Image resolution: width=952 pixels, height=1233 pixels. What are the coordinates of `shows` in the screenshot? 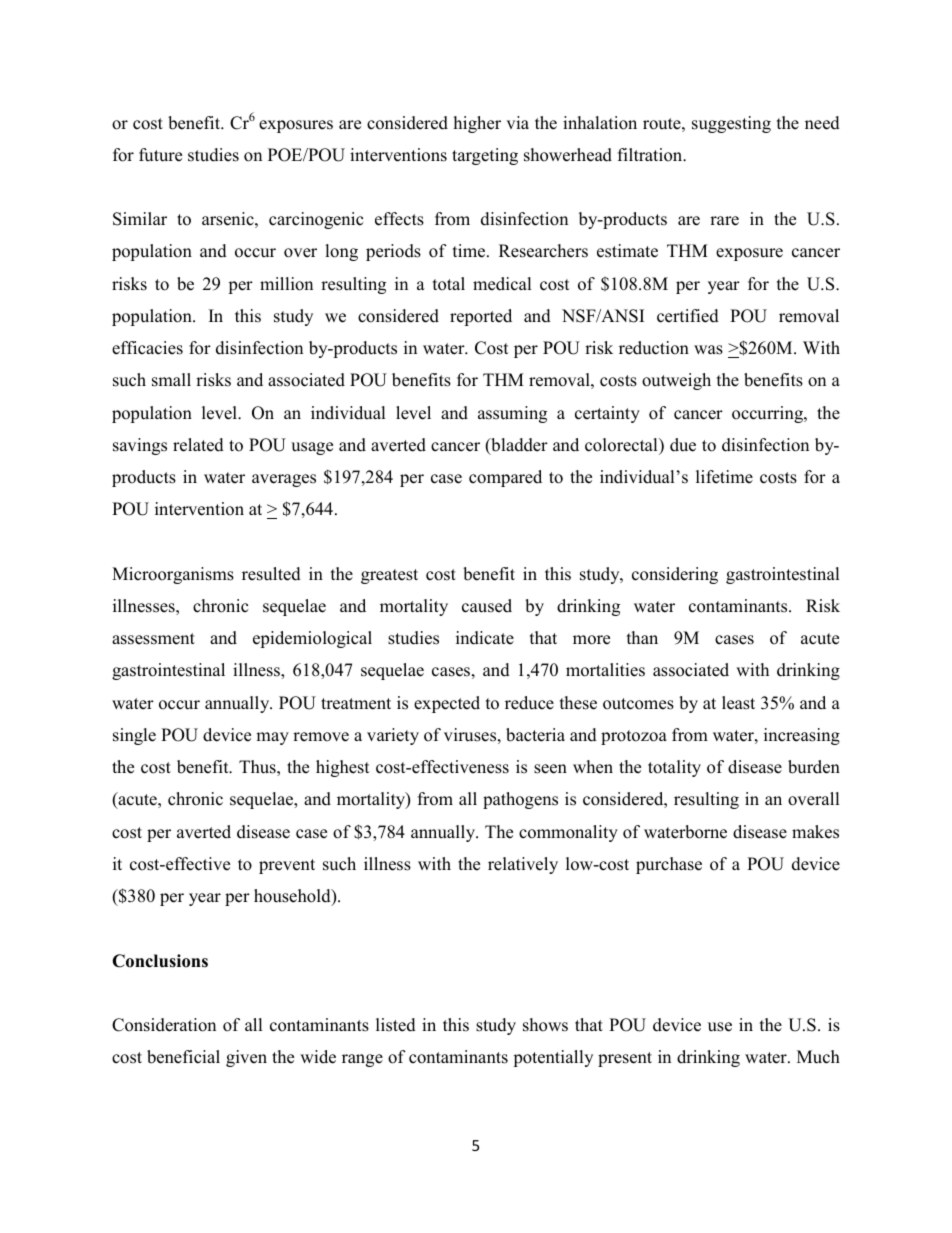 It's located at (545, 1025).
